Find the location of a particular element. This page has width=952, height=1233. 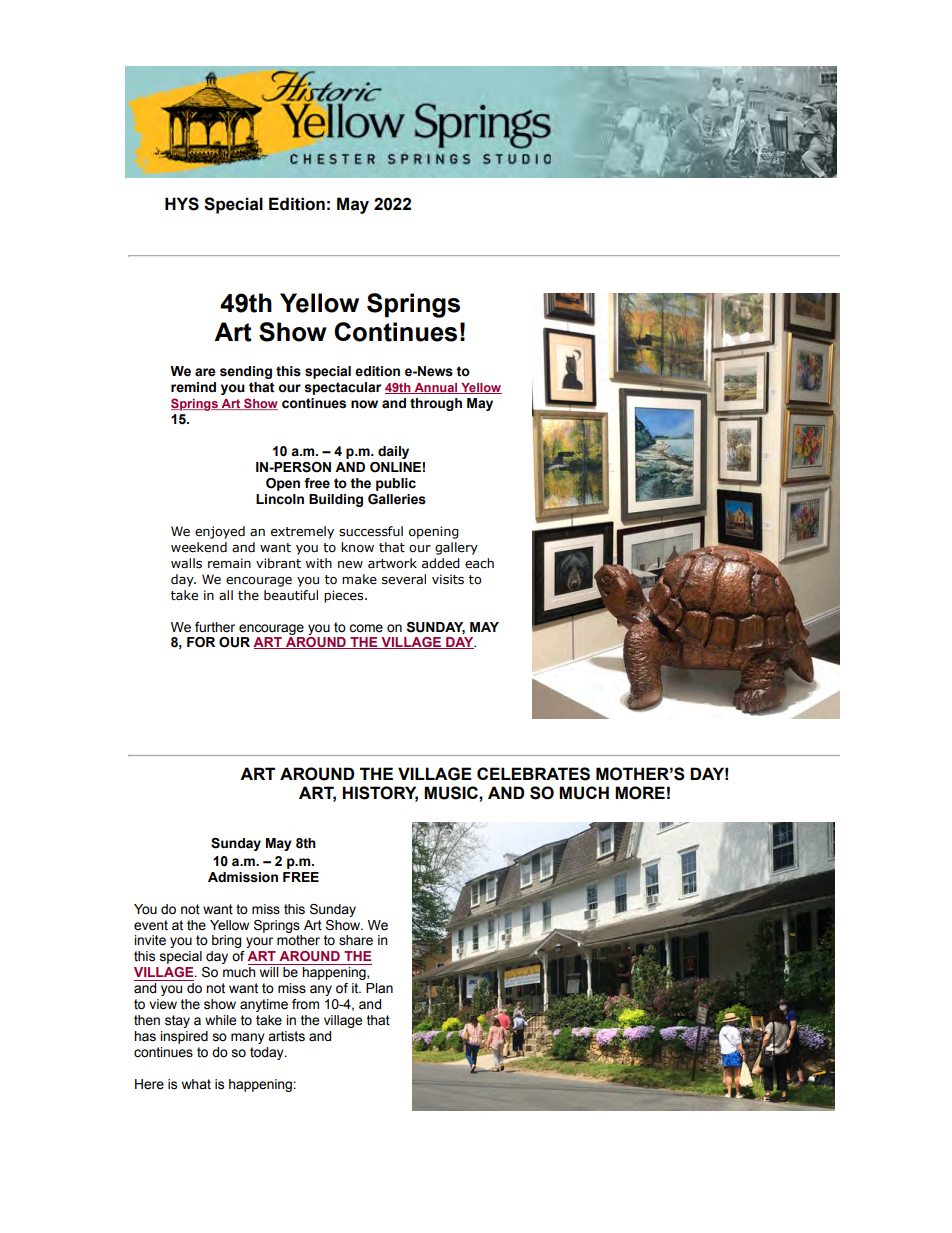

MORE is located at coordinates (640, 793).
